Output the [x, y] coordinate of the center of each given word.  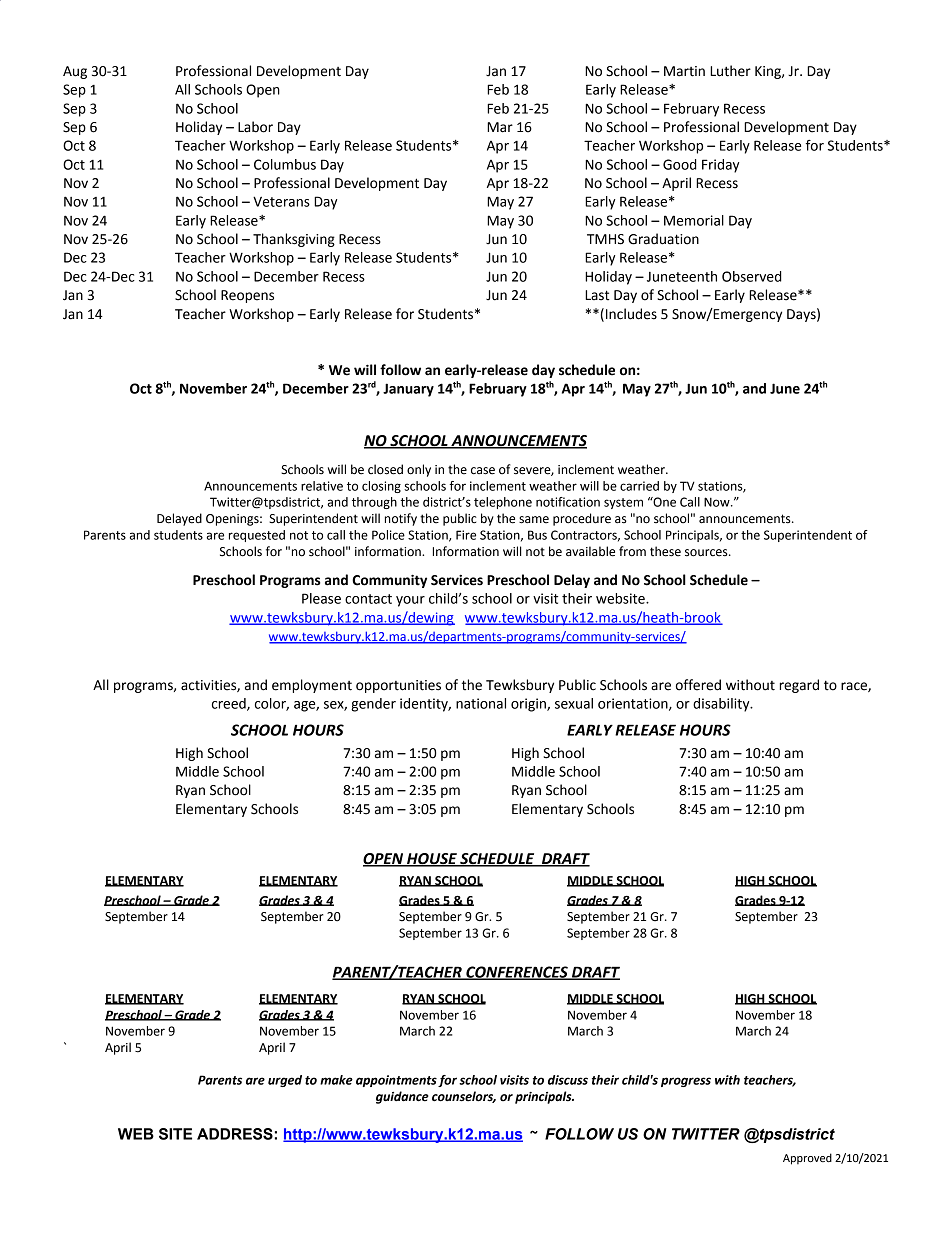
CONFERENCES [517, 973]
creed [230, 704]
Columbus [285, 164]
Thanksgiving [294, 240]
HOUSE [432, 860]
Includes [631, 314]
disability [722, 705]
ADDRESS [235, 1134]
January [408, 390]
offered [698, 685]
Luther [730, 71]
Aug [75, 72]
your [410, 601]
